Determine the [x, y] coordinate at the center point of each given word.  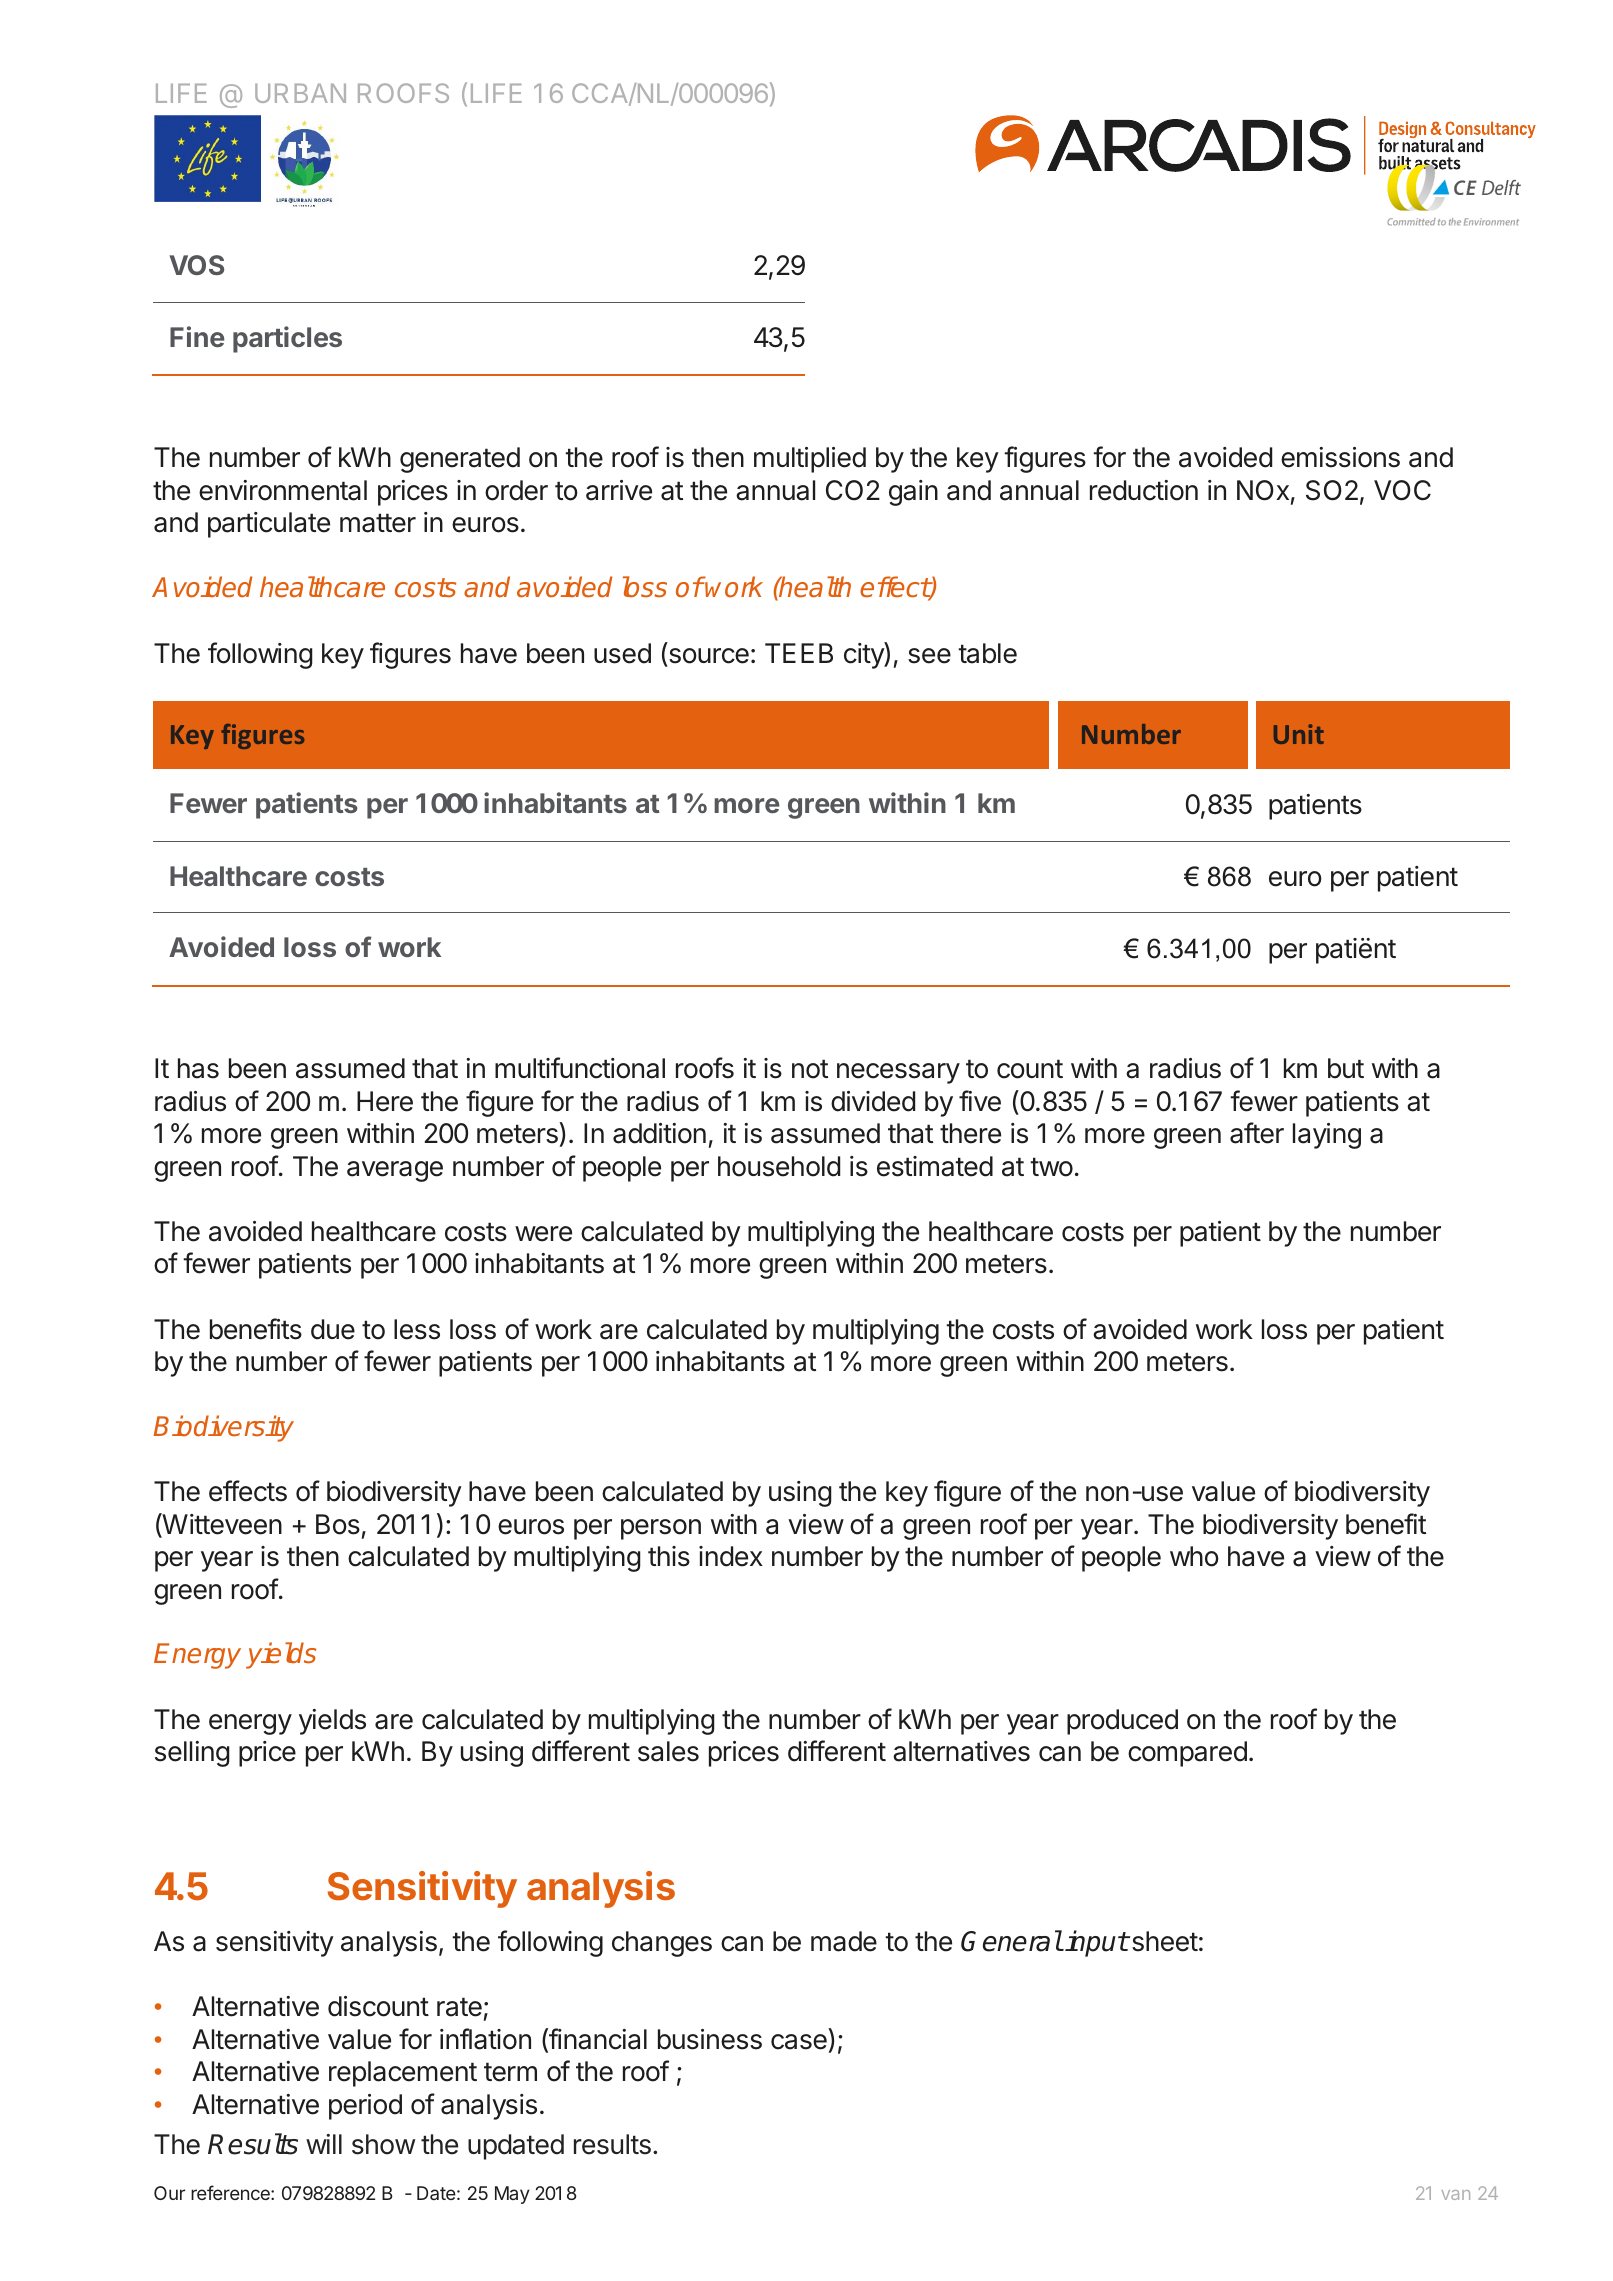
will [324, 2144]
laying [1327, 1136]
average [395, 1171]
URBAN [300, 93]
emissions [1340, 457]
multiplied [810, 460]
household [779, 1166]
